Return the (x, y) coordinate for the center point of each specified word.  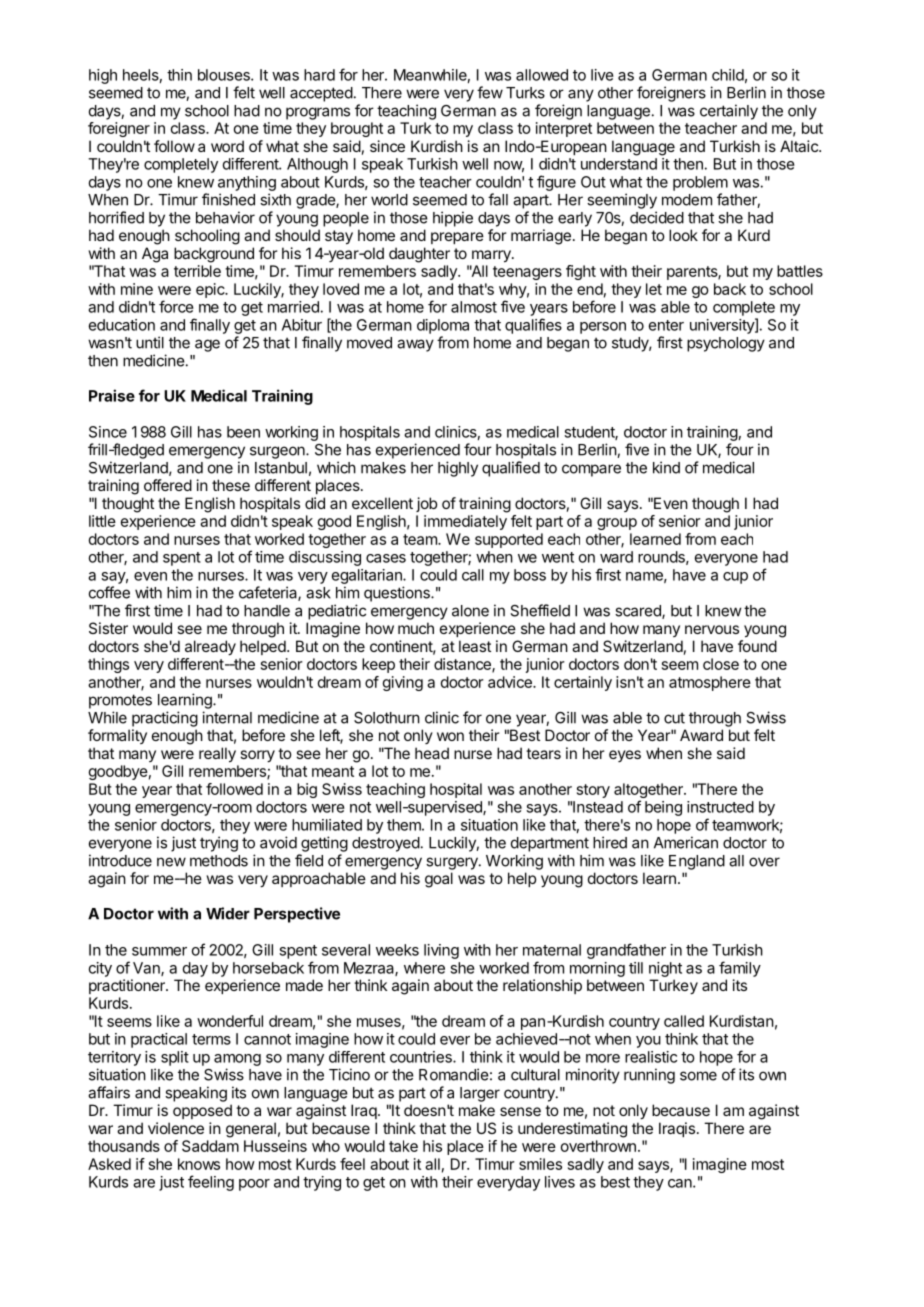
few (490, 92)
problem (700, 183)
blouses (225, 75)
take (403, 1146)
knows (199, 1164)
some (698, 1076)
